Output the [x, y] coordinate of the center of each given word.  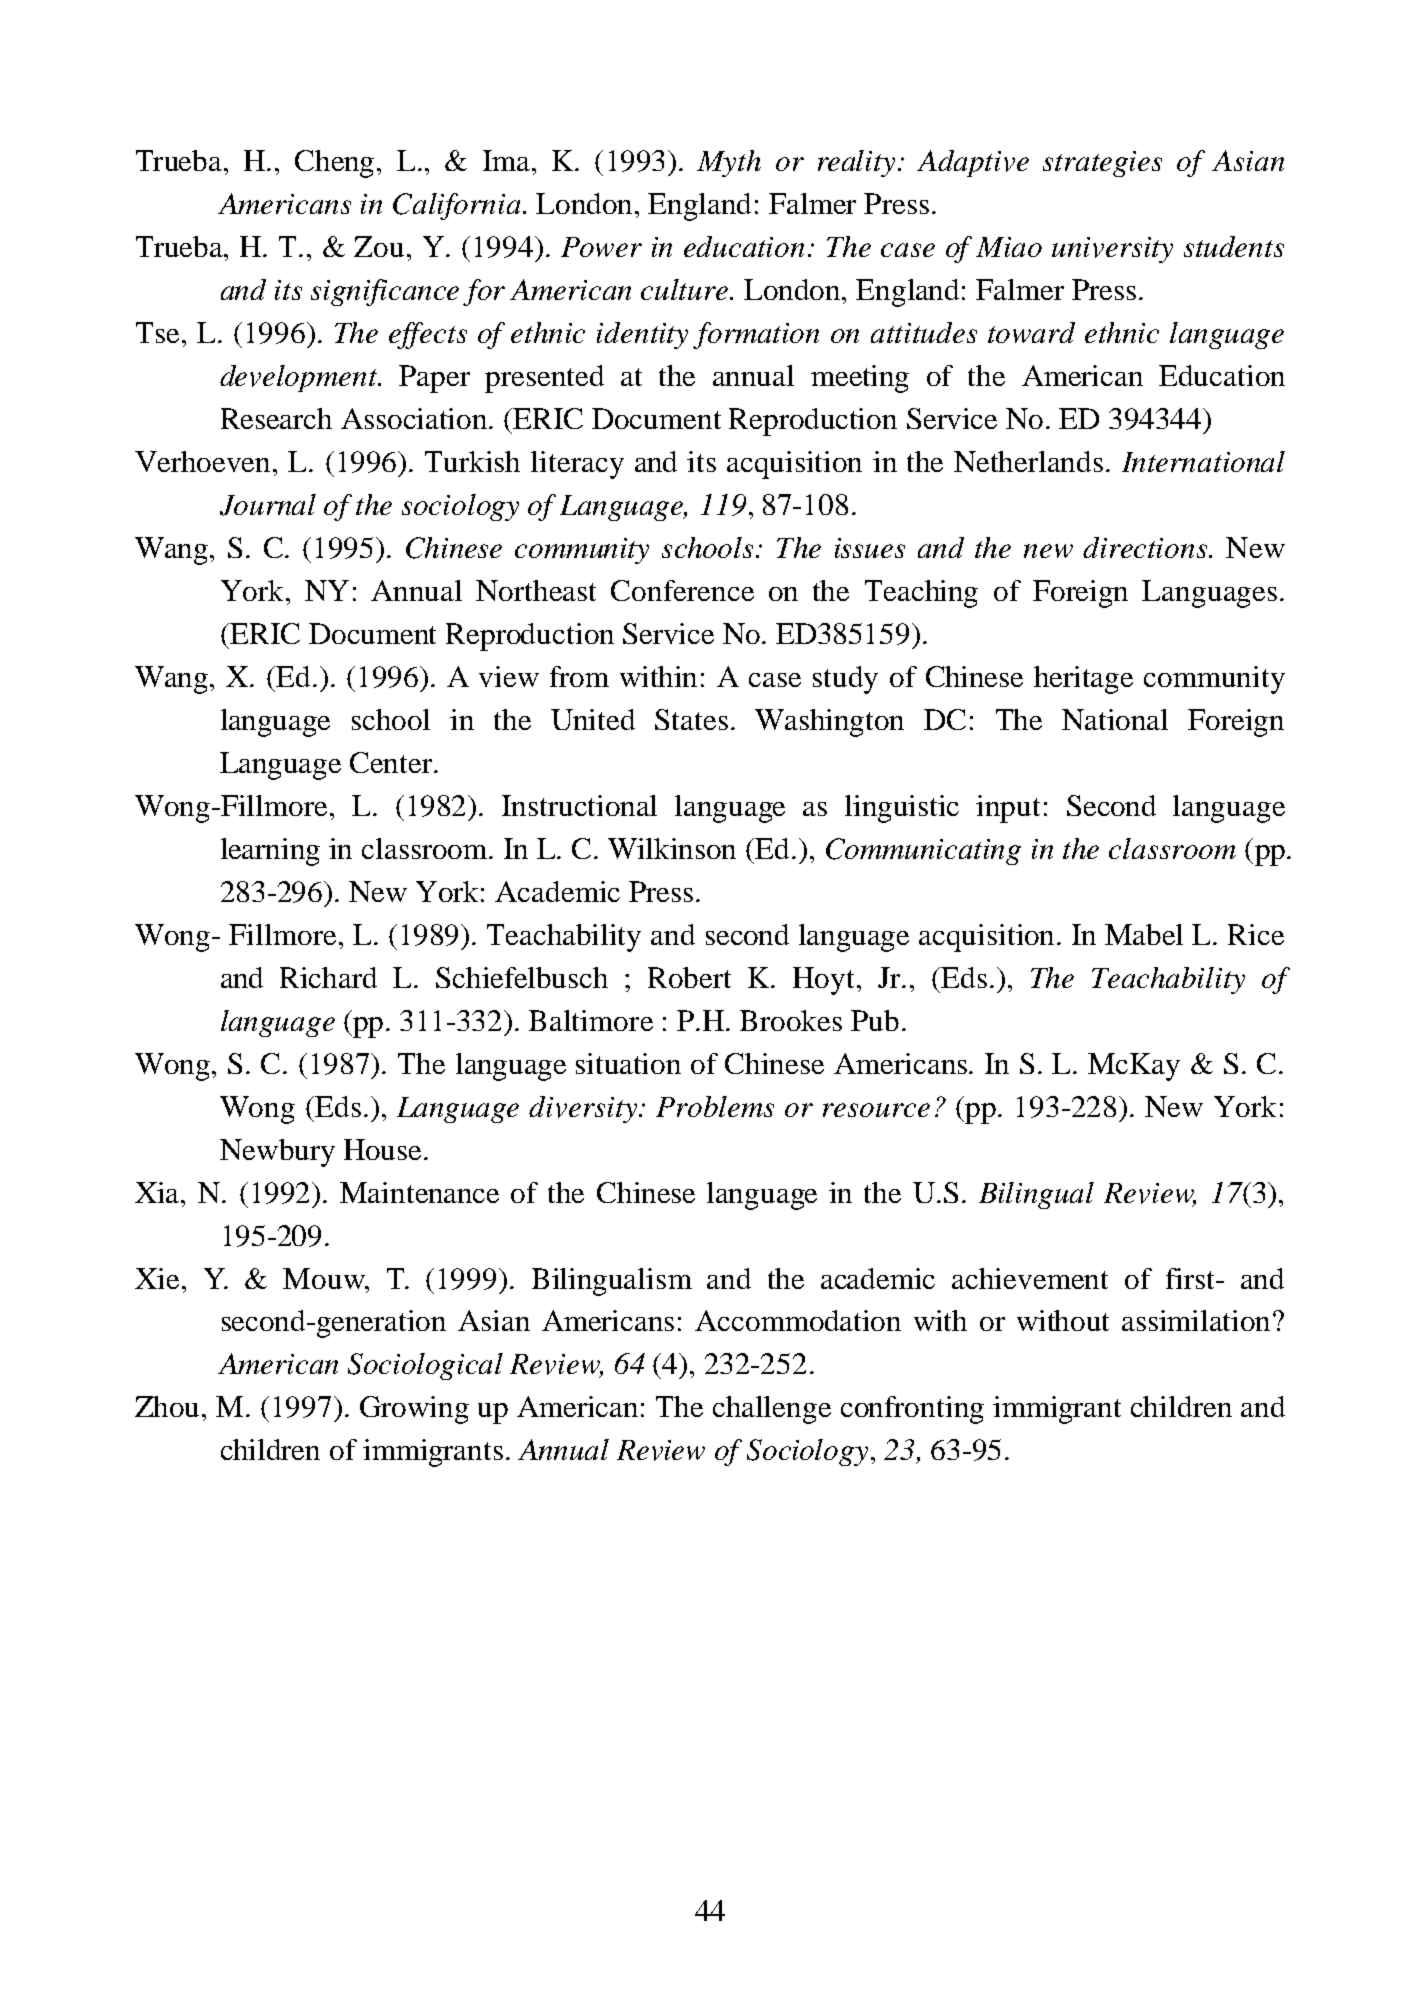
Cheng [334, 164]
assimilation [1198, 1320]
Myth [729, 163]
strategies [1102, 164]
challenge [772, 1410]
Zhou [169, 1406]
